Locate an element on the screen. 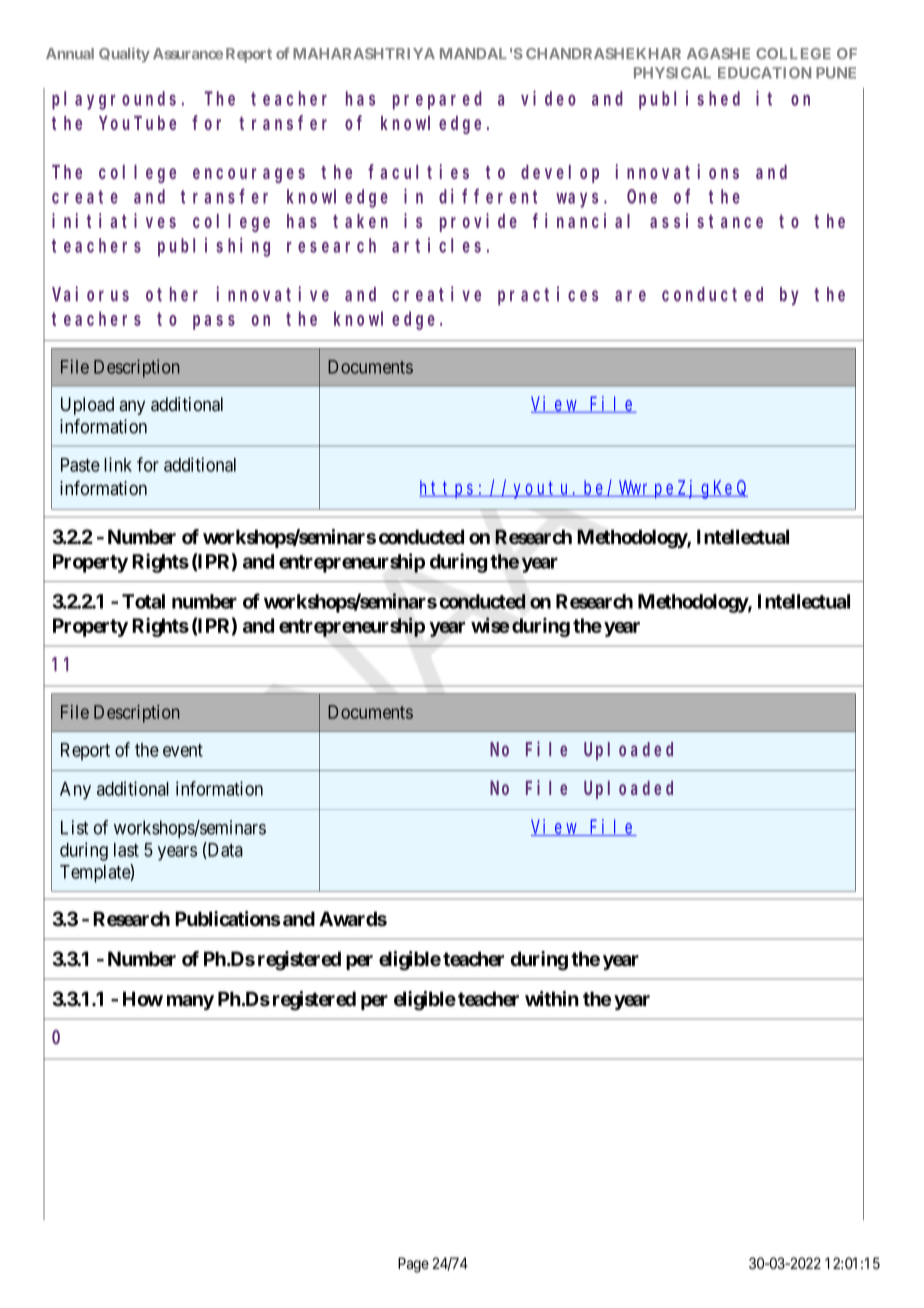 The image size is (924, 1308). EDUCATION is located at coordinates (764, 73).
